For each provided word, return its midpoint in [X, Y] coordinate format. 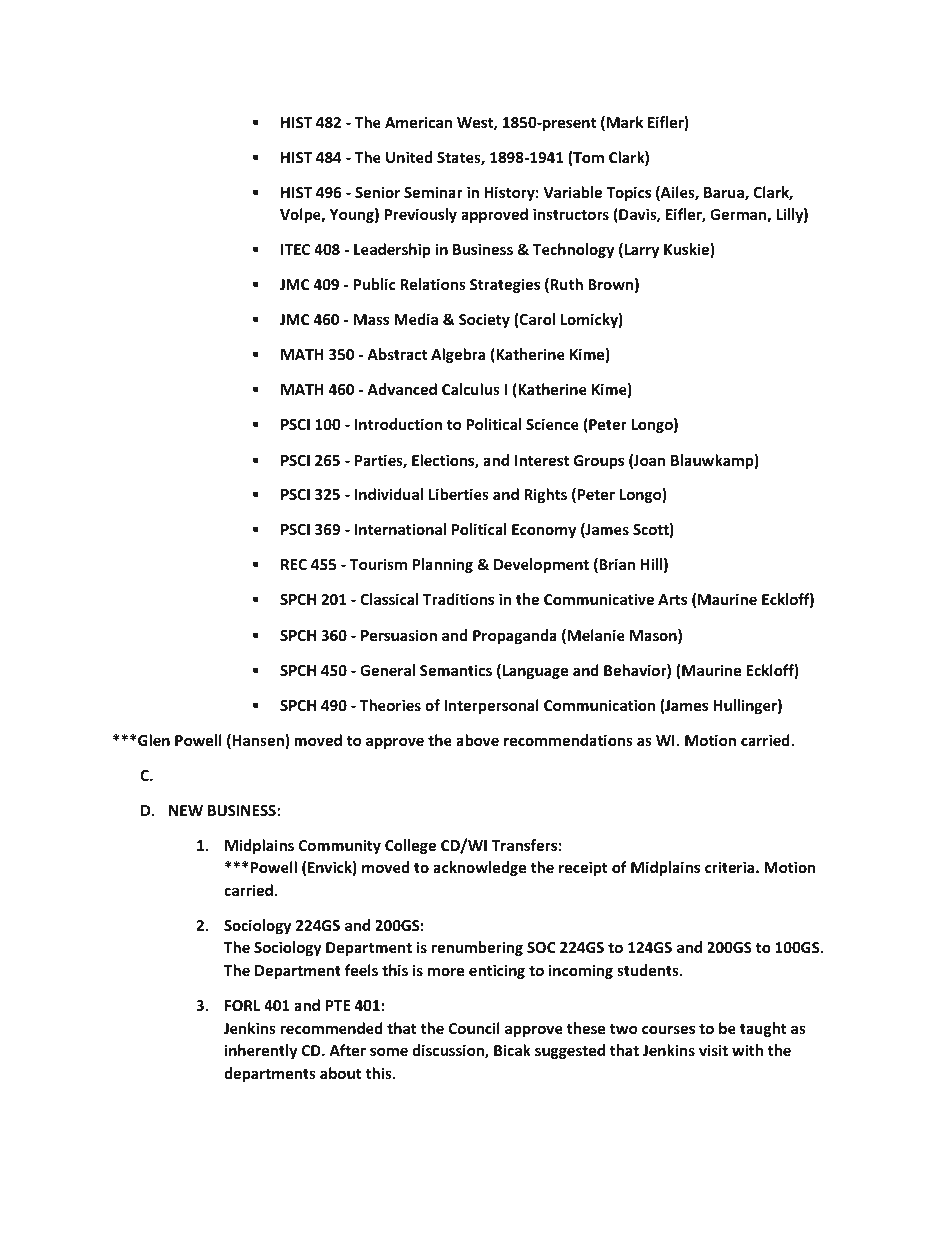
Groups [599, 462]
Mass [371, 319]
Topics [628, 193]
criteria [731, 867]
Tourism [378, 564]
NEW [186, 810]
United [409, 157]
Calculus [471, 389]
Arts [672, 599]
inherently [261, 1051]
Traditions [458, 599]
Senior [377, 192]
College [410, 846]
